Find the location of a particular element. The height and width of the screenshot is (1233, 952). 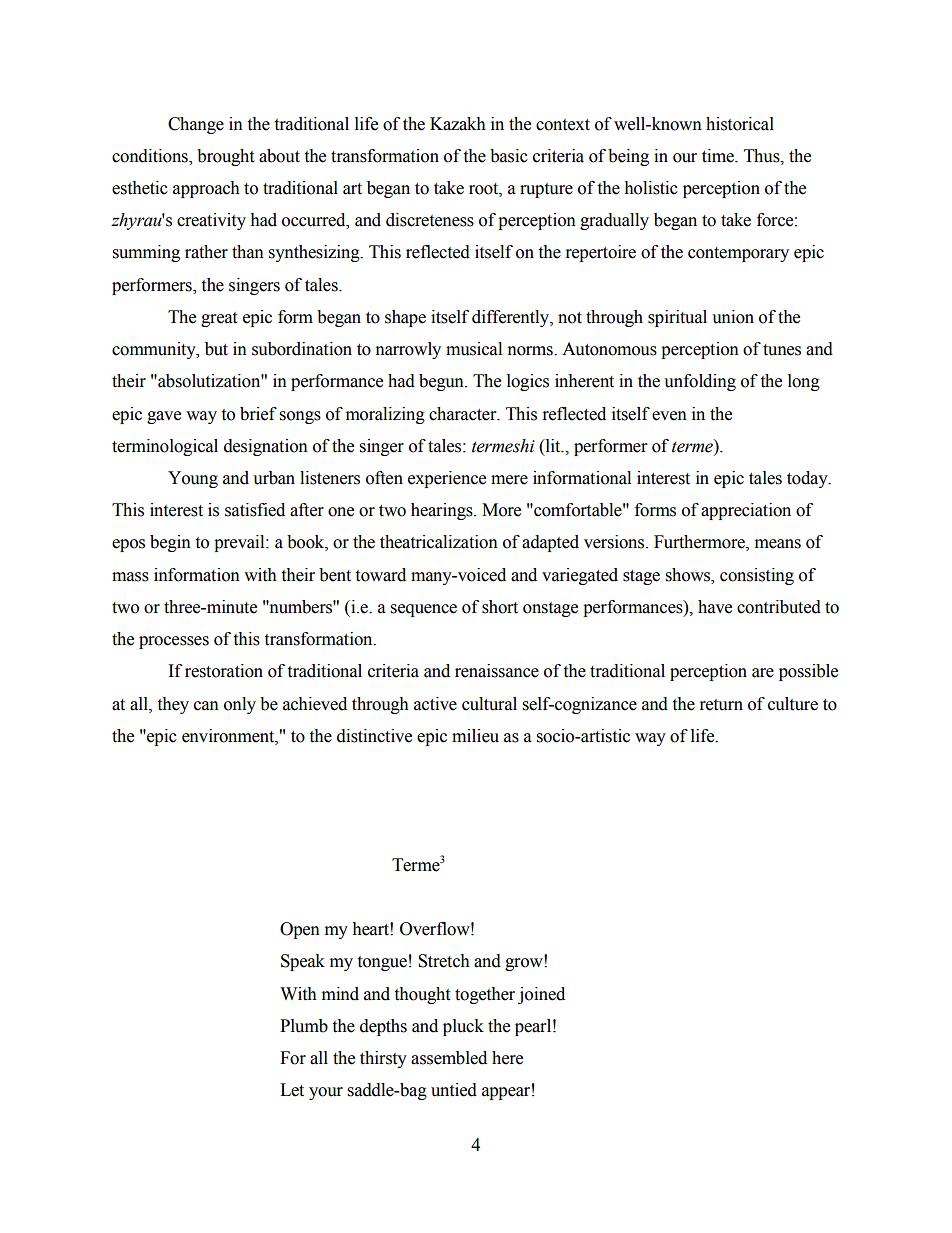

Let is located at coordinates (292, 1090).
